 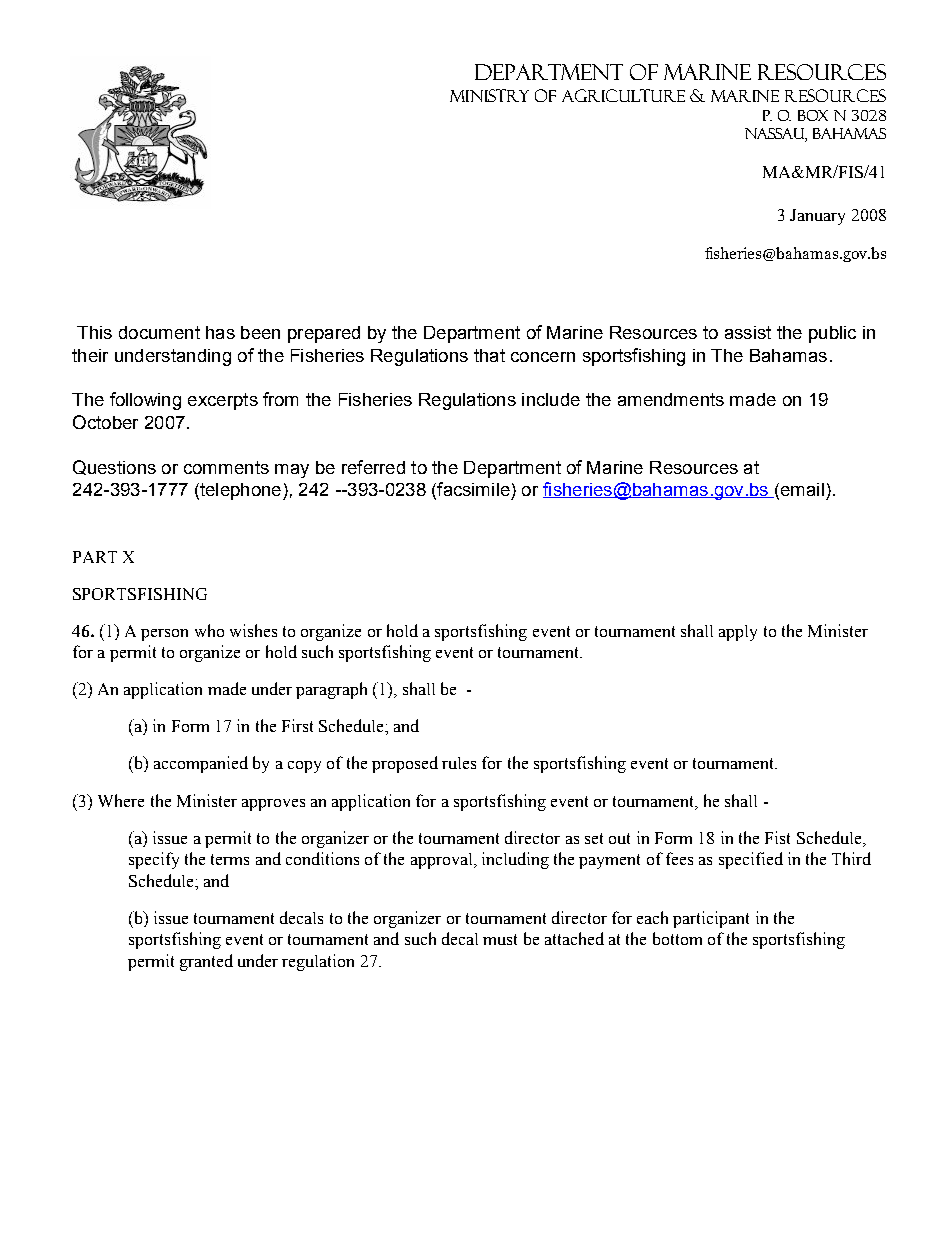 I want to click on bottom, so click(x=677, y=938).
